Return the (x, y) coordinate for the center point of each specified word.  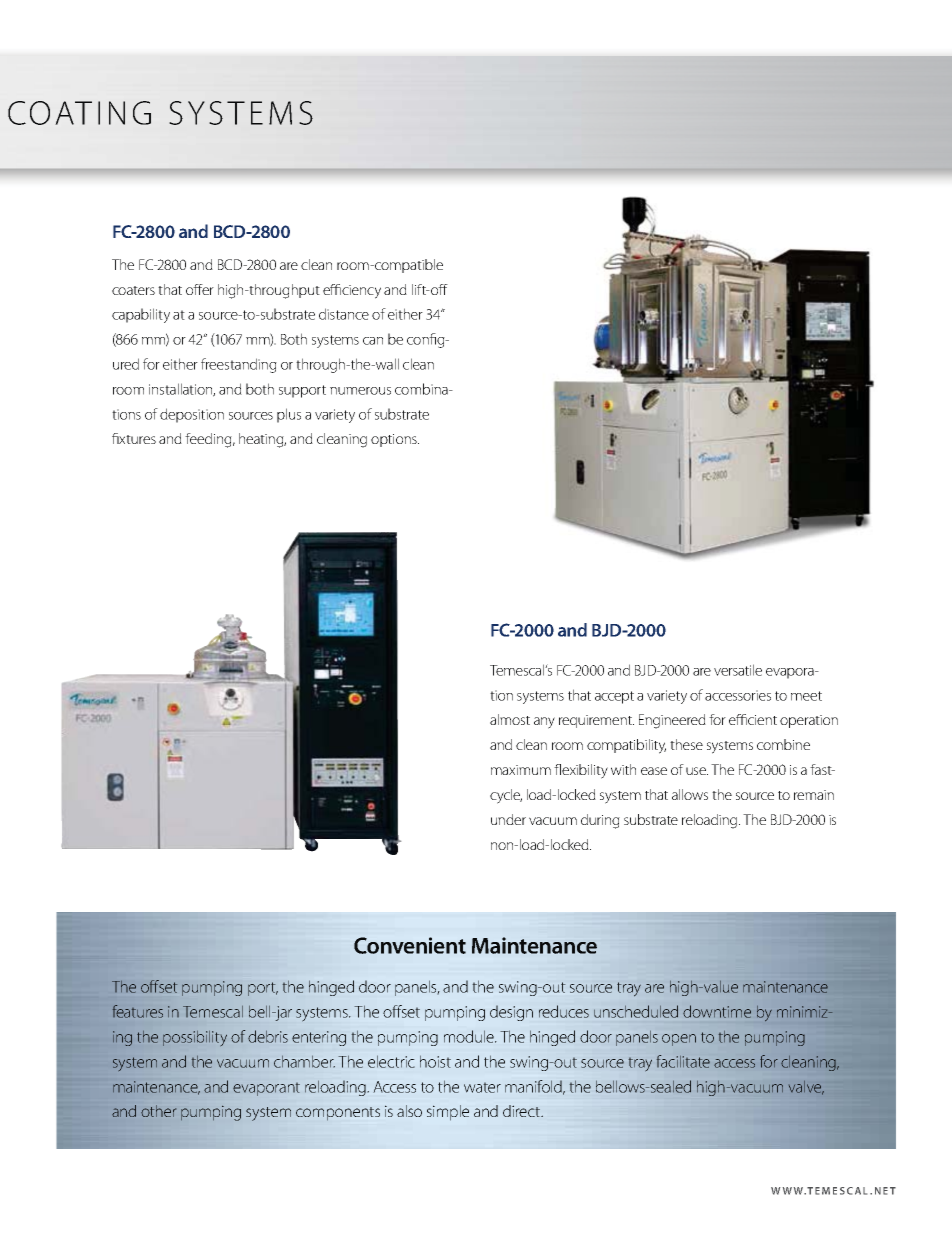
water (482, 1087)
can (373, 341)
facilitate (683, 1061)
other (158, 1111)
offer (200, 289)
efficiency (352, 291)
